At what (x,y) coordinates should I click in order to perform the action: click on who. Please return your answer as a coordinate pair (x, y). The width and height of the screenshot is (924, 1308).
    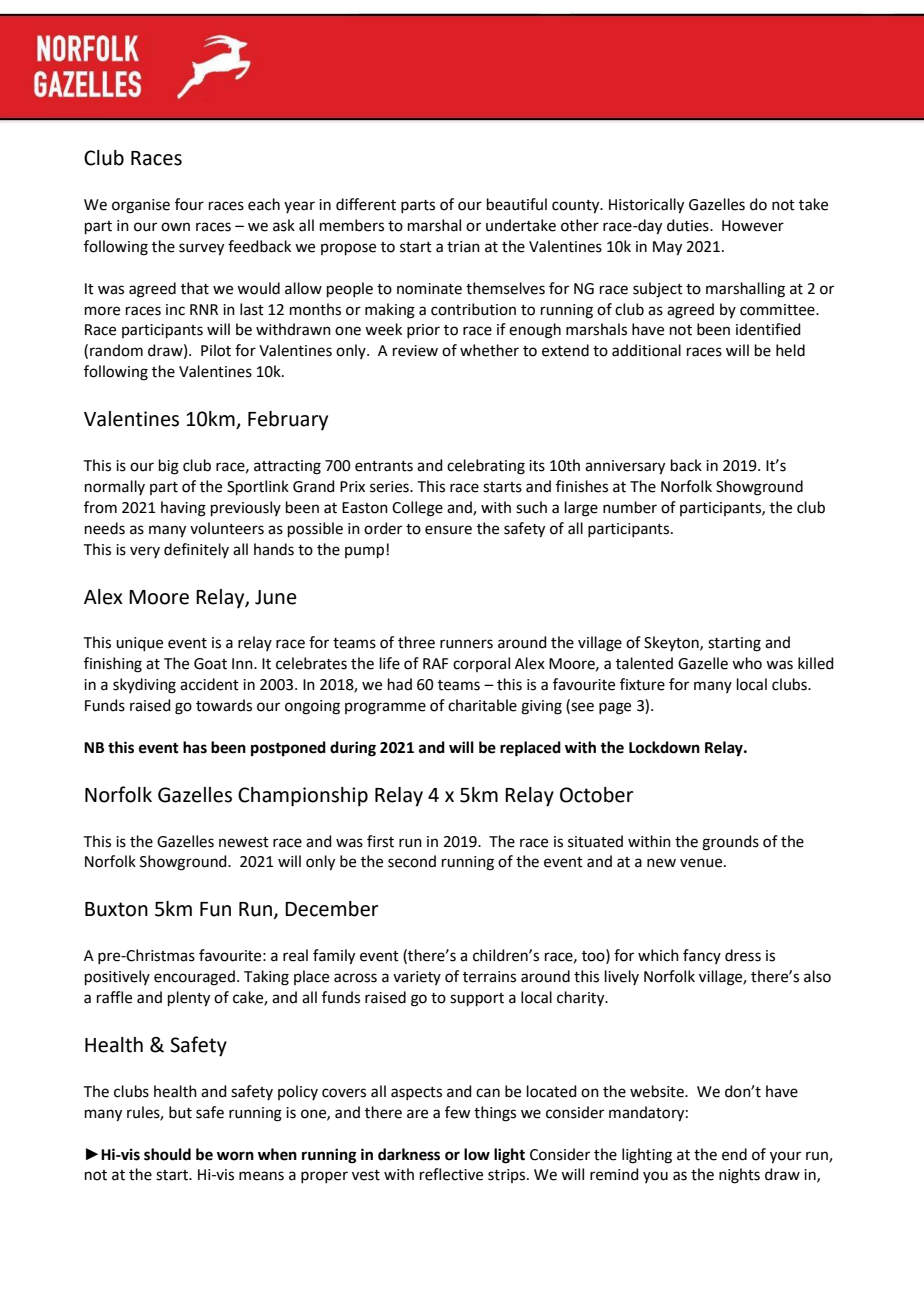
    Looking at the image, I should click on (747, 663).
